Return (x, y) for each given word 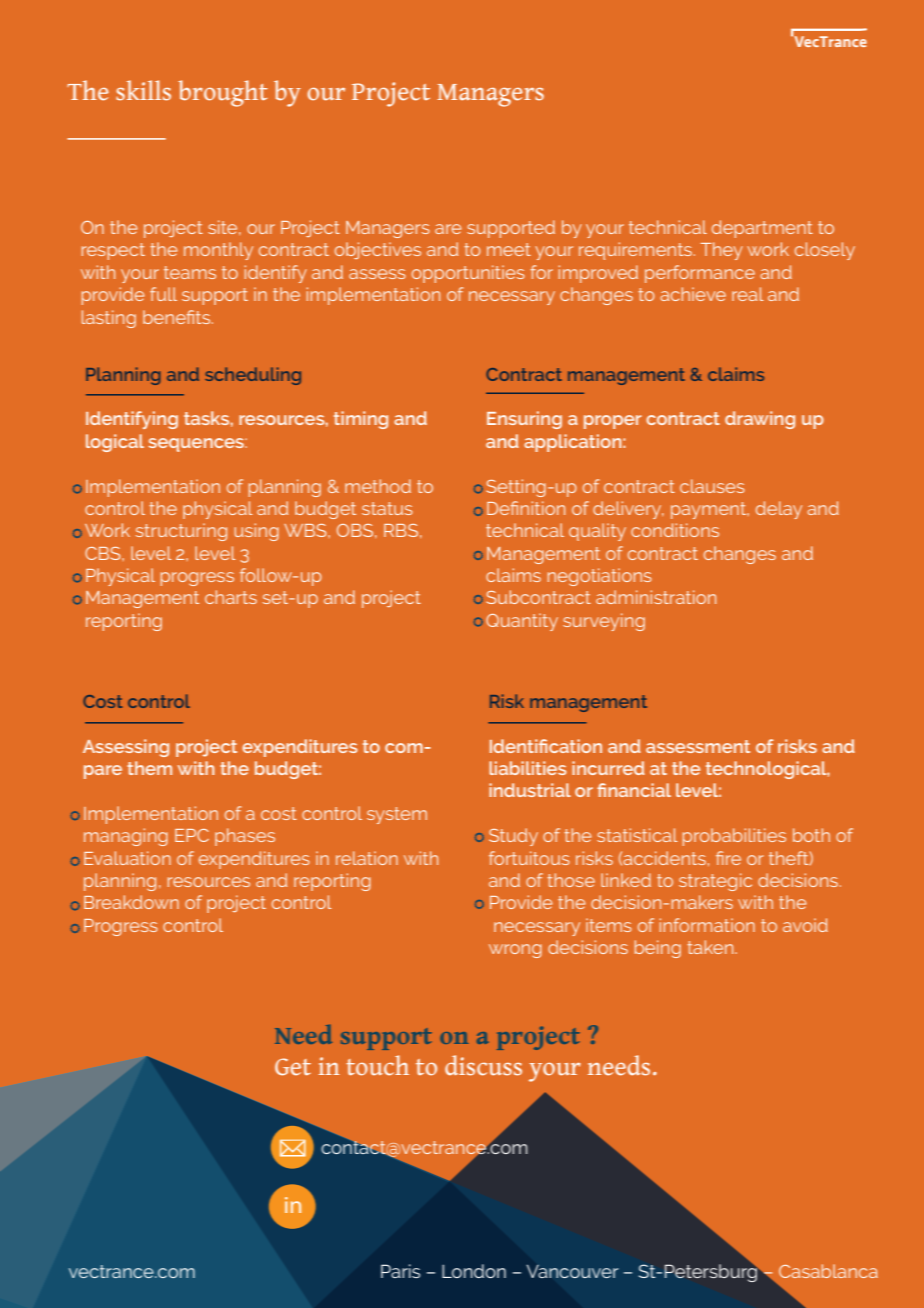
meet (509, 249)
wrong (515, 951)
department (762, 229)
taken (711, 947)
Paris (400, 1271)
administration (656, 597)
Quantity (522, 622)
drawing (760, 420)
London (474, 1271)
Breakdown (131, 902)
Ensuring (524, 420)
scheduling (253, 376)
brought (223, 93)
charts (231, 597)
